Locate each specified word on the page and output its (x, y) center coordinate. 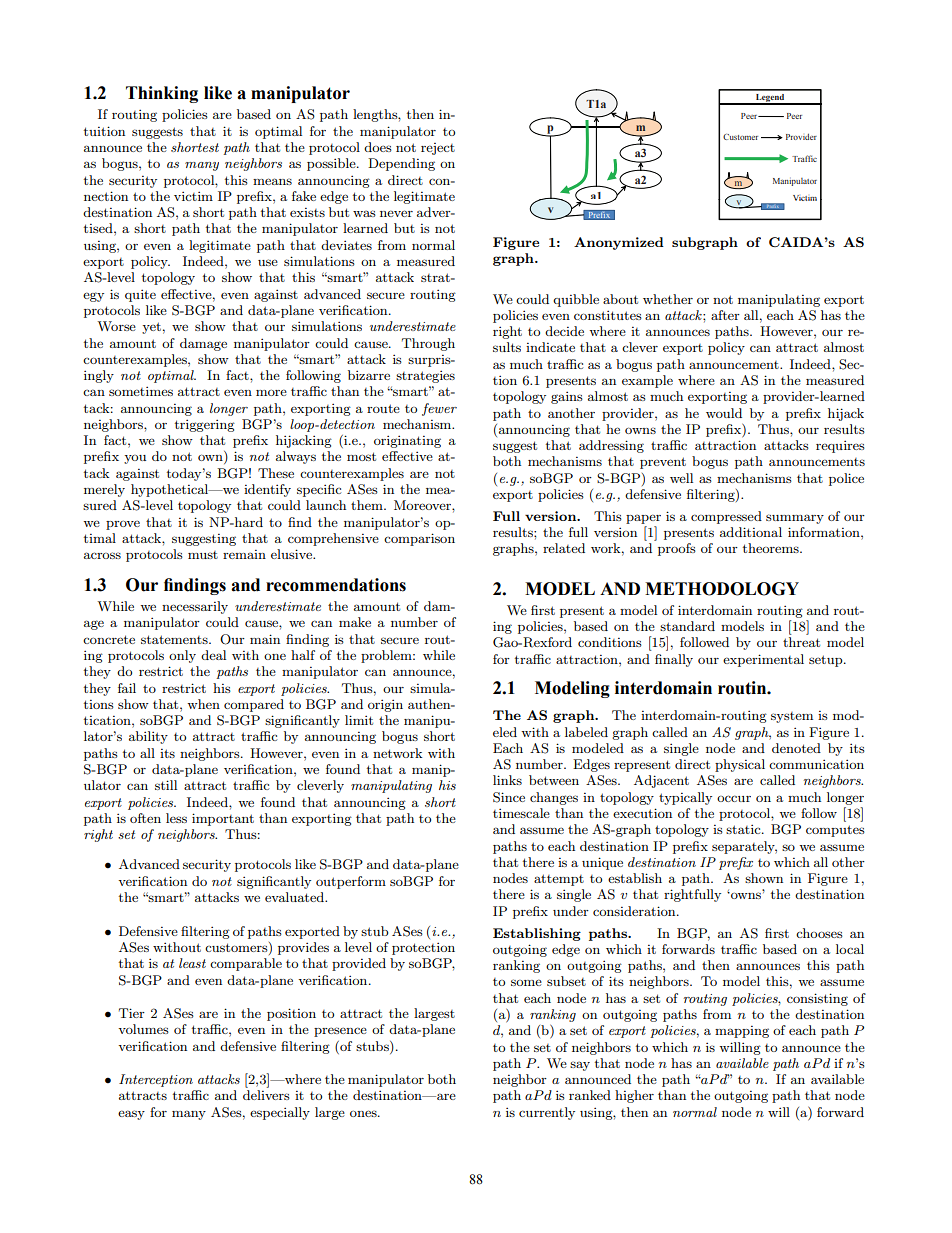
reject (438, 149)
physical (740, 765)
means (272, 181)
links (507, 780)
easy (131, 1115)
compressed (726, 517)
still (166, 785)
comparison (419, 539)
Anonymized (619, 243)
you (135, 459)
